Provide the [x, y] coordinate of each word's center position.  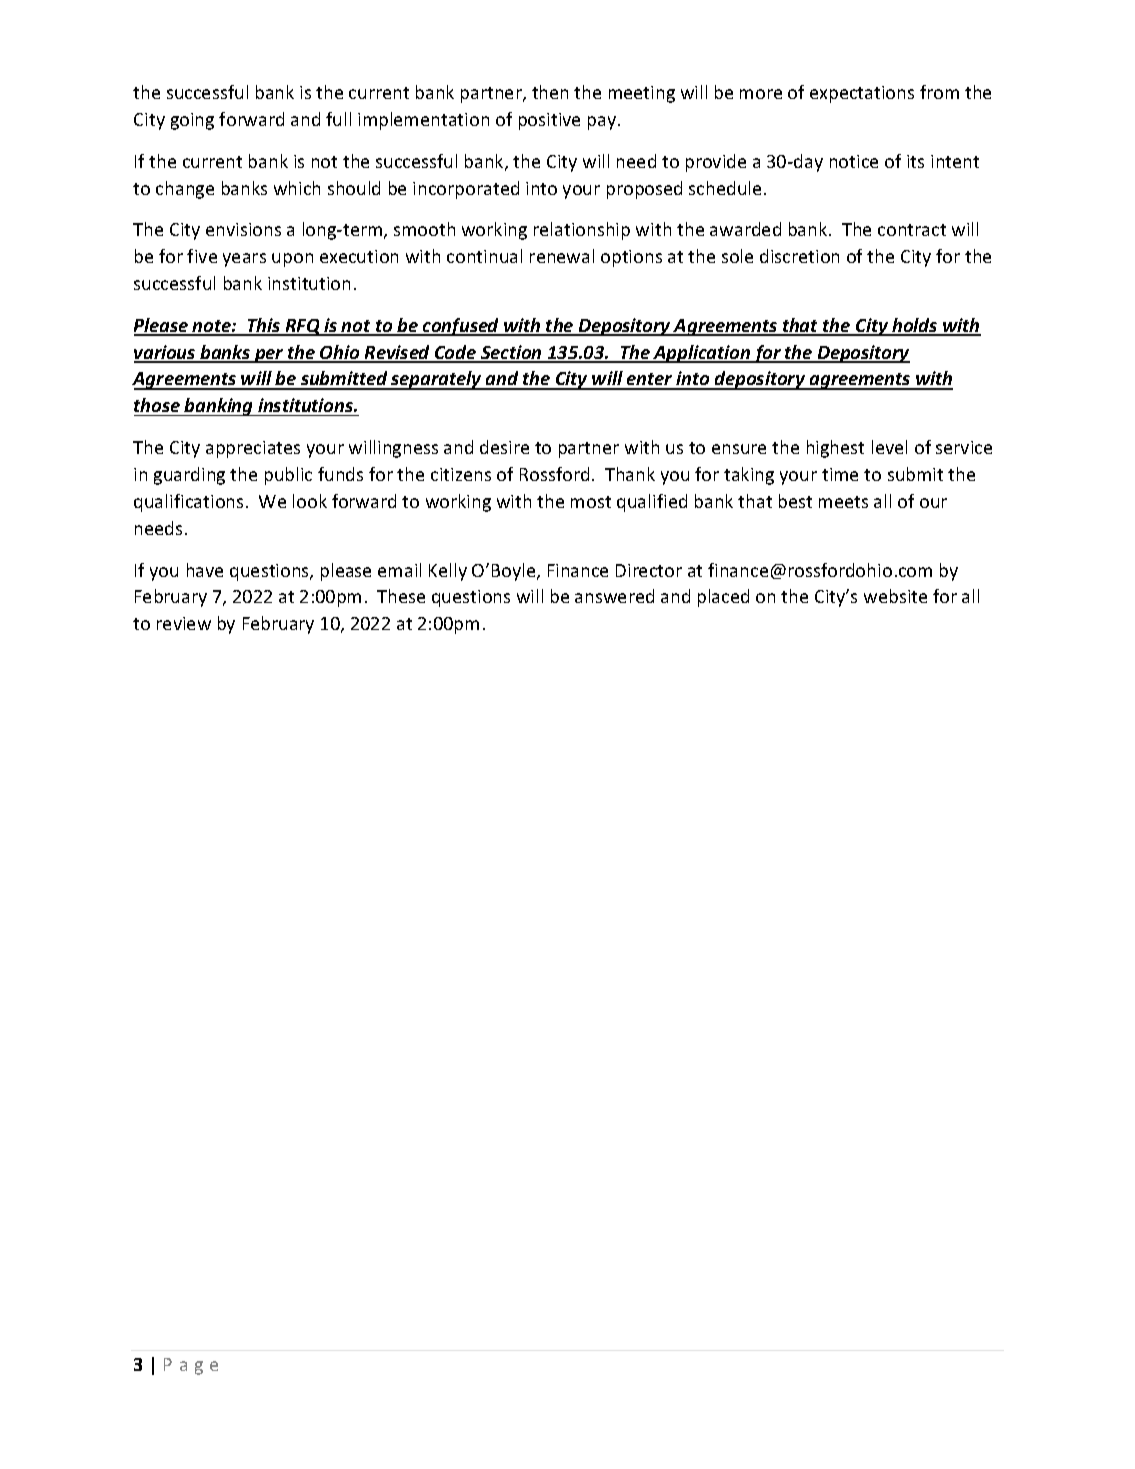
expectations [862, 94]
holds [915, 326]
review [184, 623]
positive [549, 121]
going [192, 121]
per [269, 356]
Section [511, 353]
